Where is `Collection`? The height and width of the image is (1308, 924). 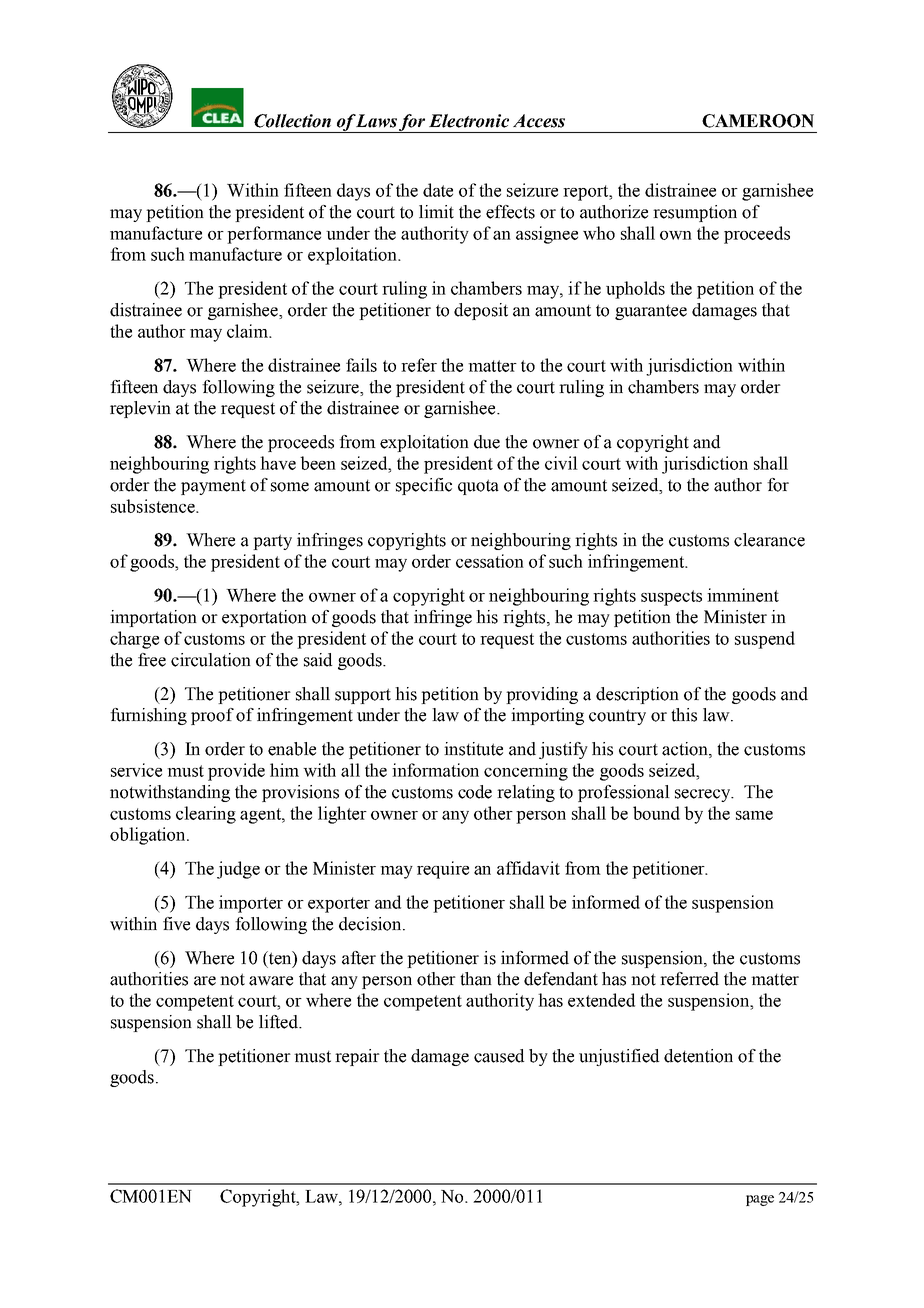 Collection is located at coordinates (292, 121).
